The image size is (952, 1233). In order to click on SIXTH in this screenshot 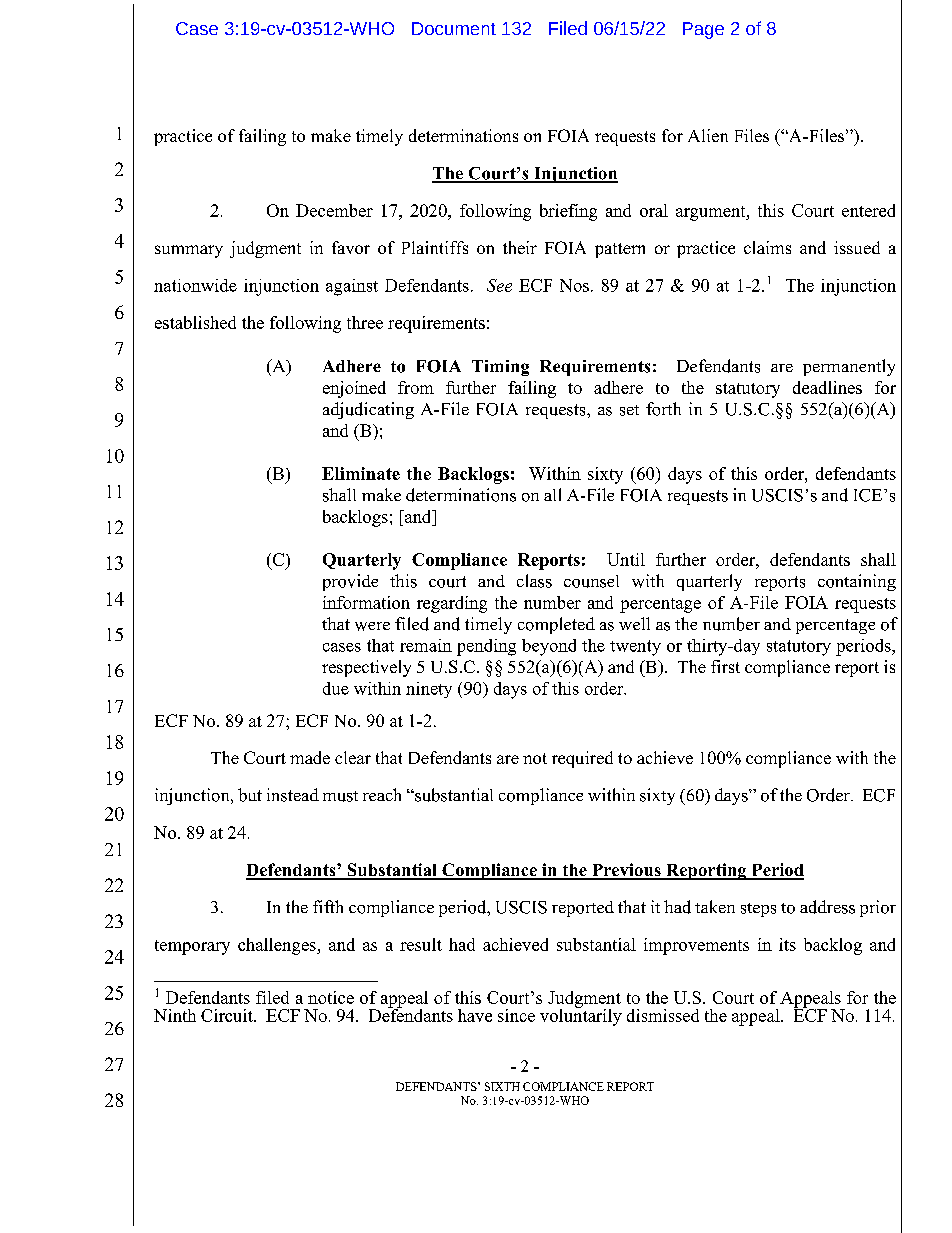, I will do `click(502, 1086)`.
